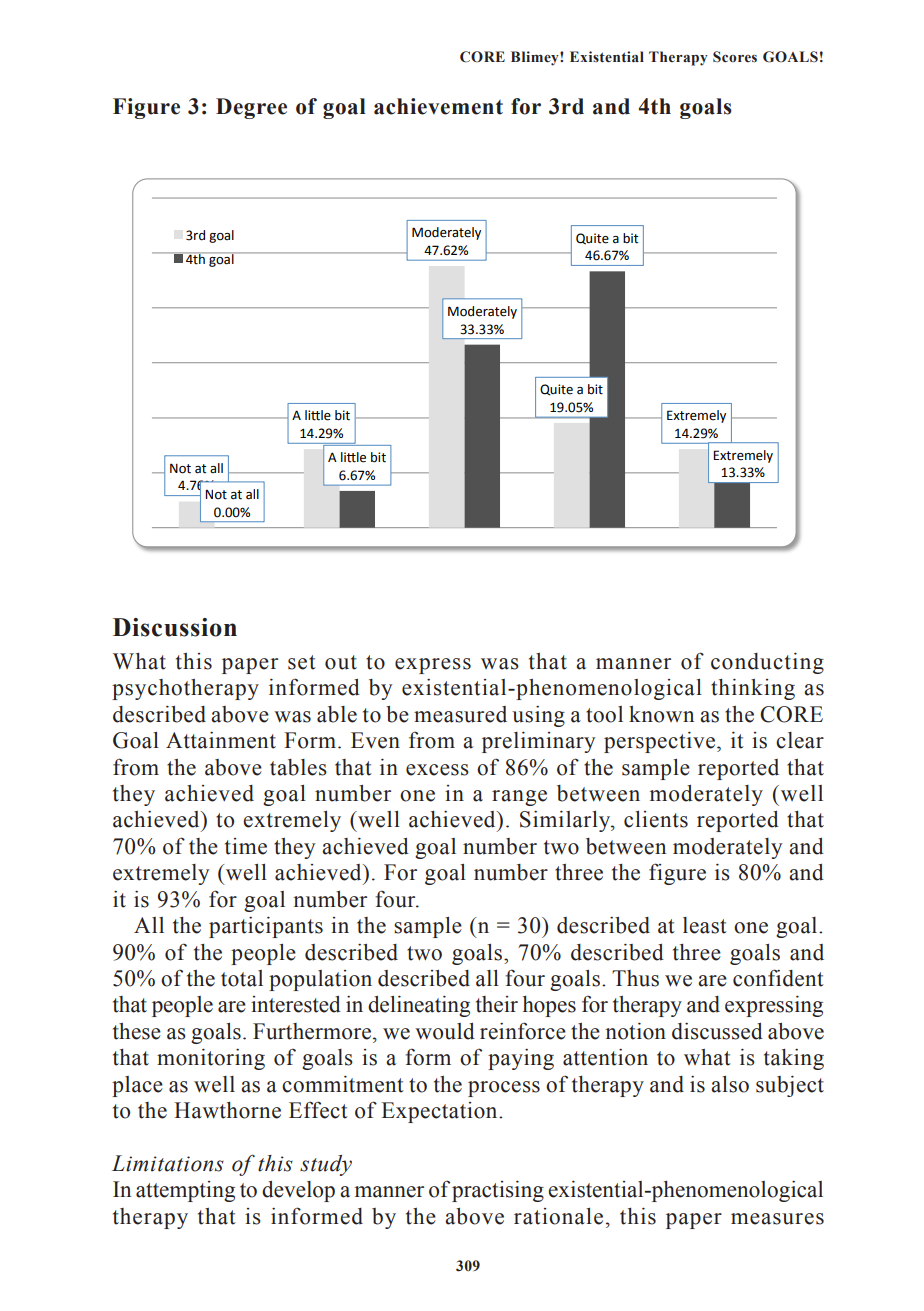 This screenshot has width=924, height=1311. Describe the element at coordinates (175, 627) in the screenshot. I see `Discussion` at that location.
